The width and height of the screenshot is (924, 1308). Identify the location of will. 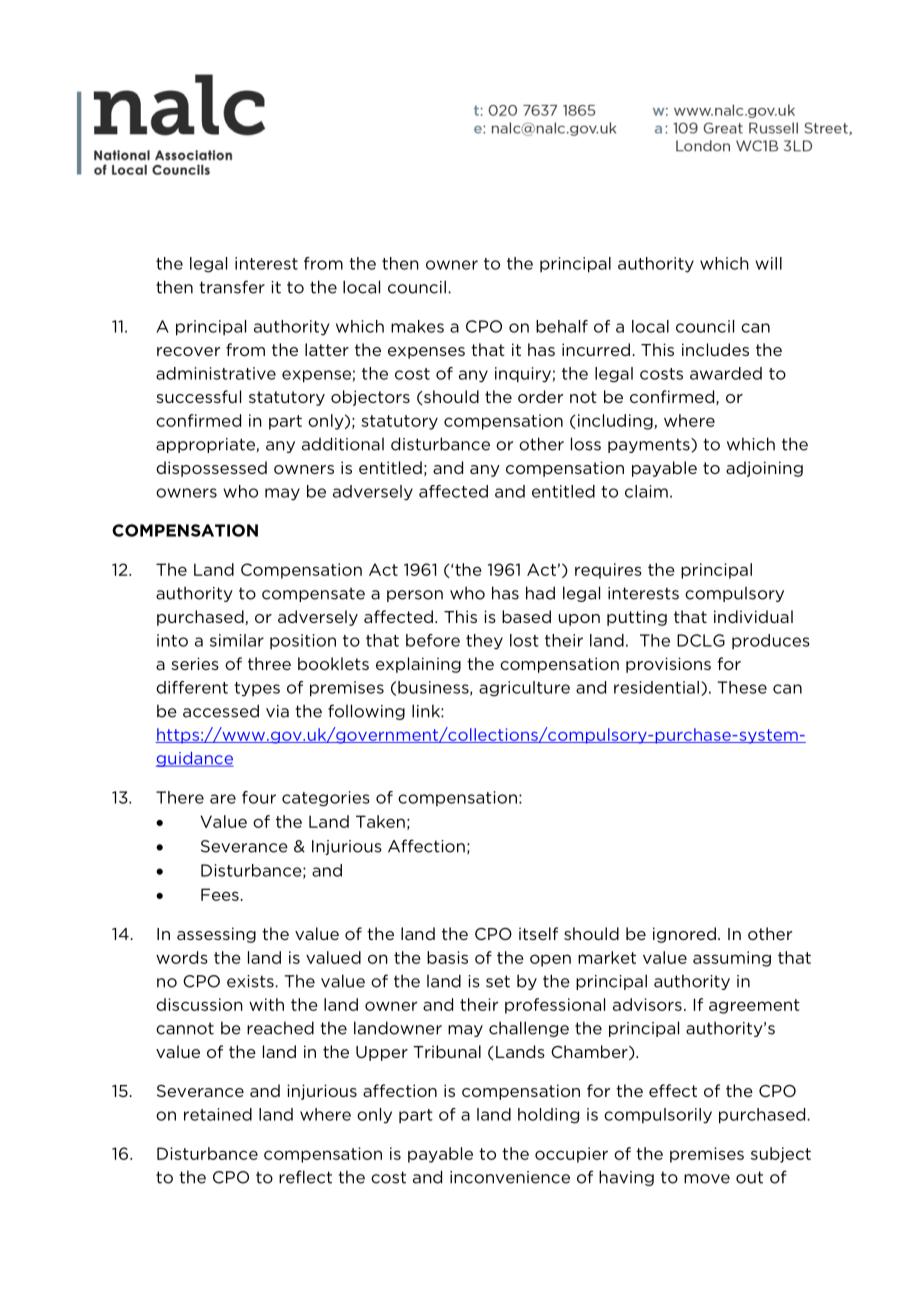
(768, 263).
